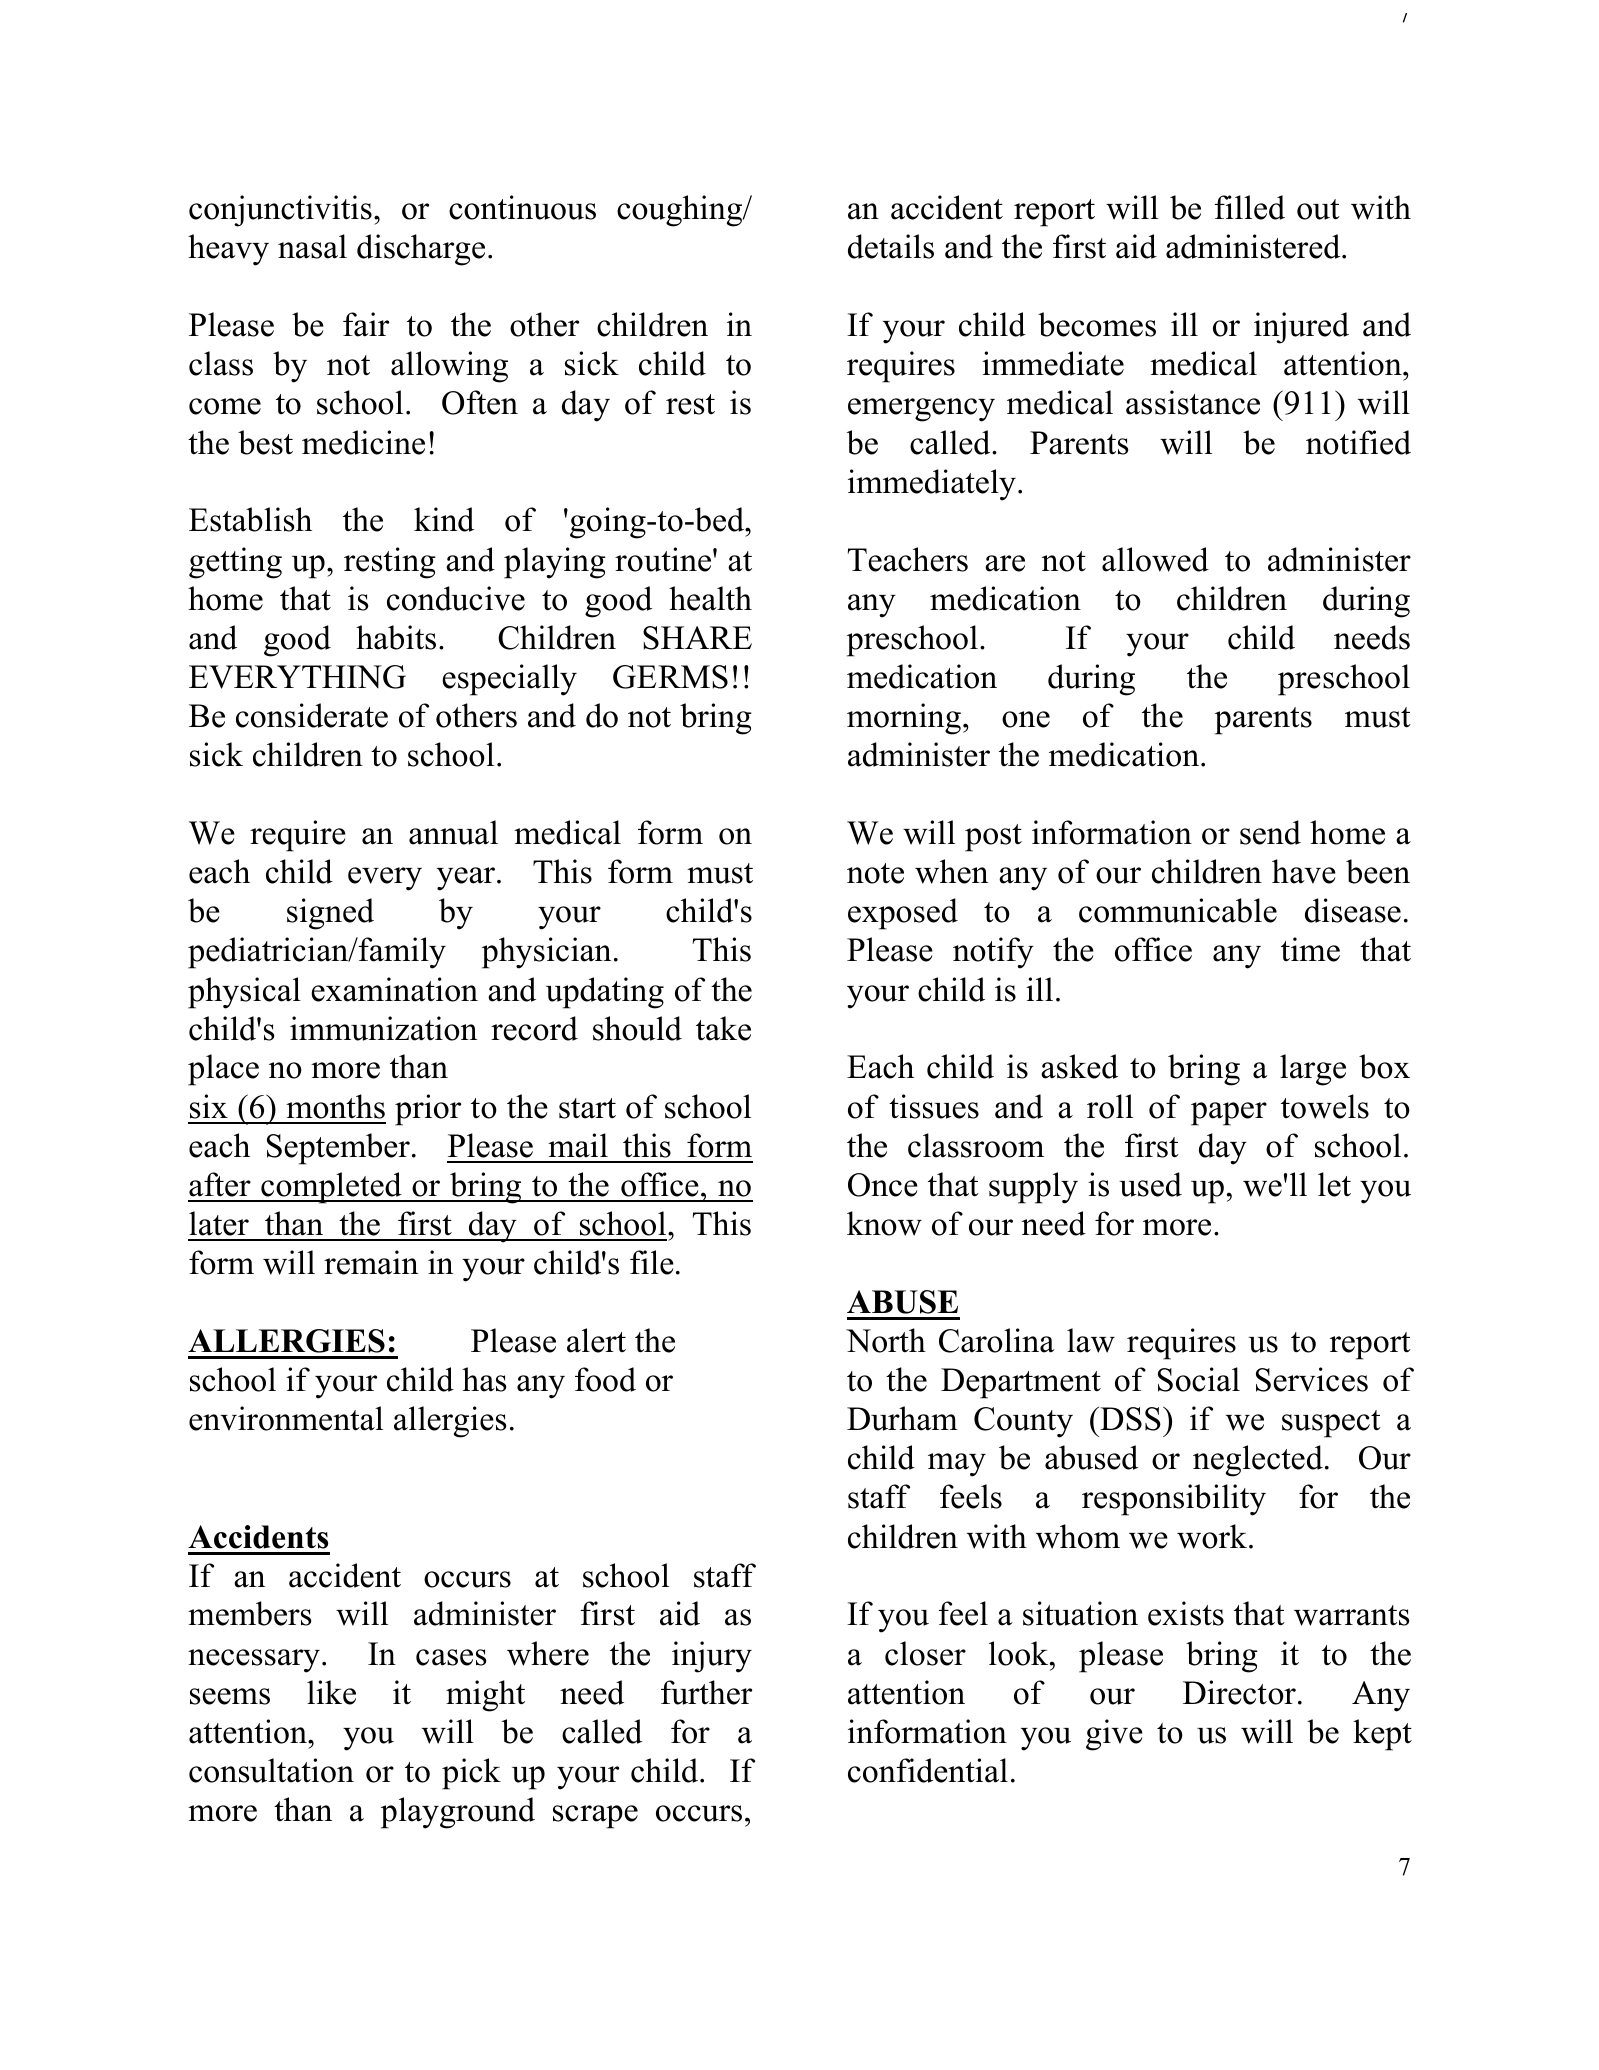  I want to click on Social, so click(1199, 1379).
